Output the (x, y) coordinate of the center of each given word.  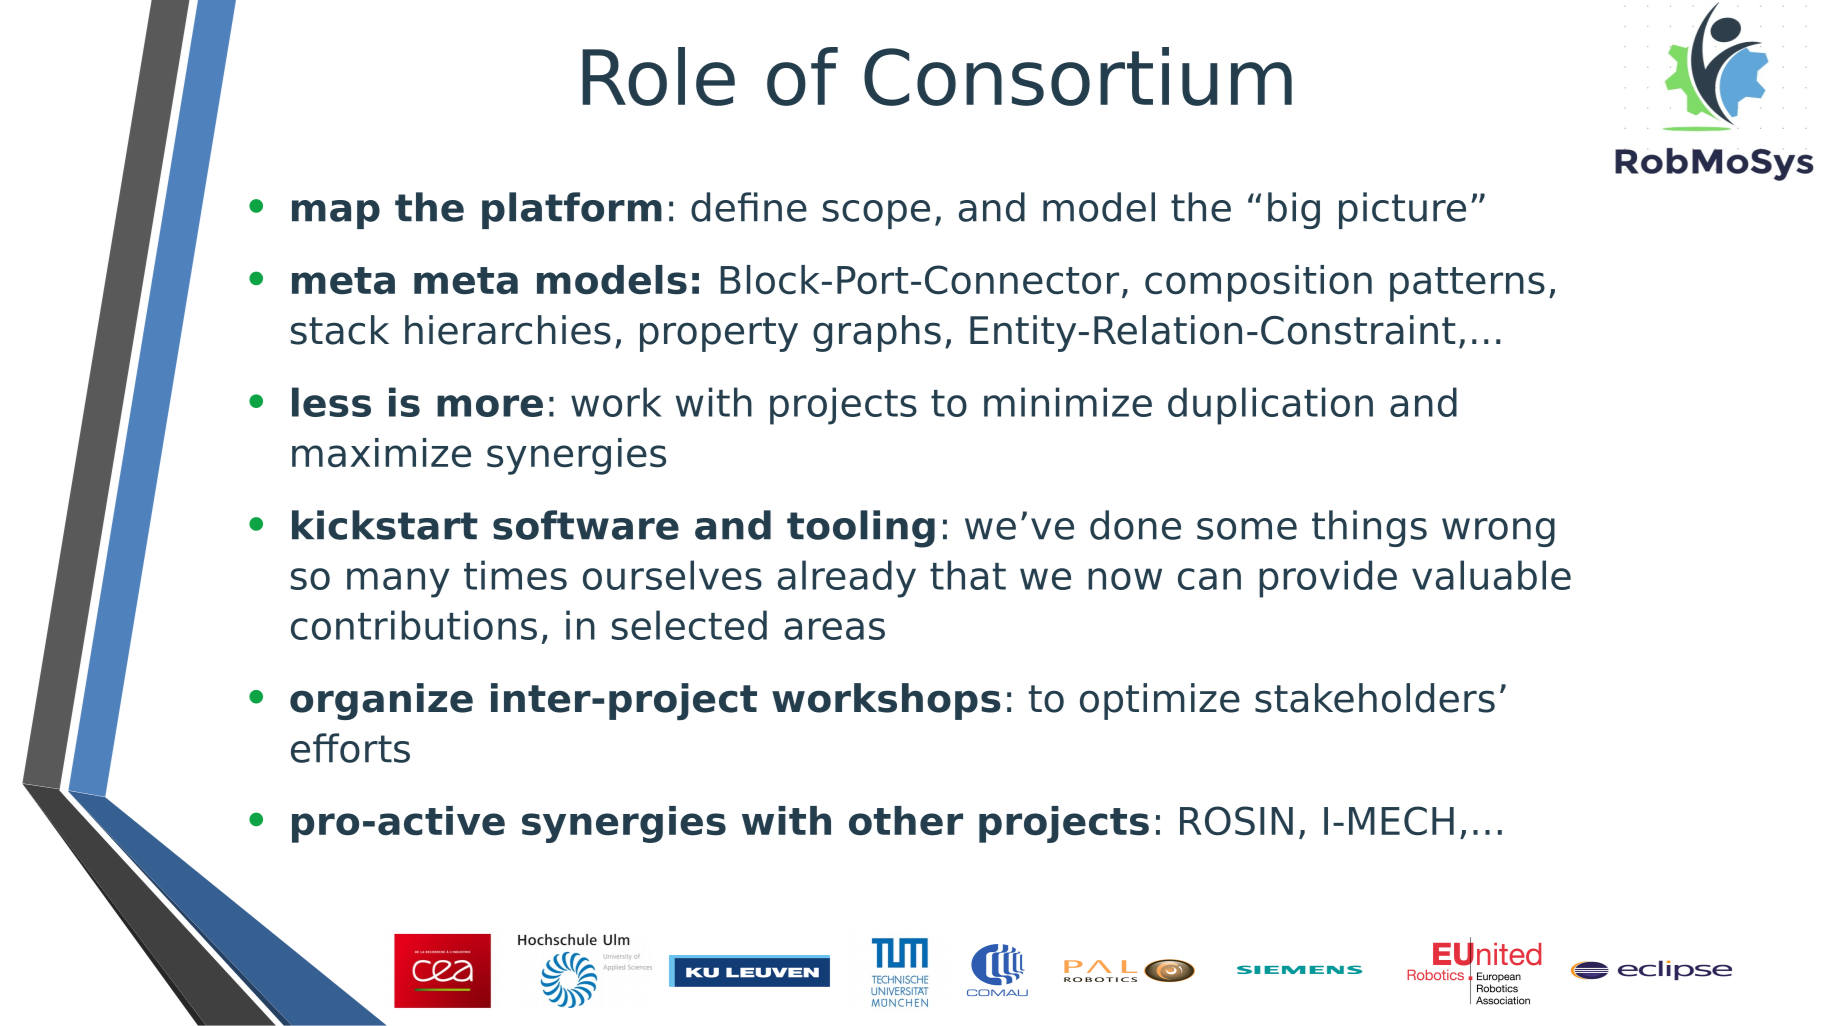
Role (658, 76)
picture (1402, 210)
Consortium (1078, 76)
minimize (1068, 402)
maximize (381, 453)
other (906, 821)
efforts (350, 748)
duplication (1270, 406)
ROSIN (1236, 821)
